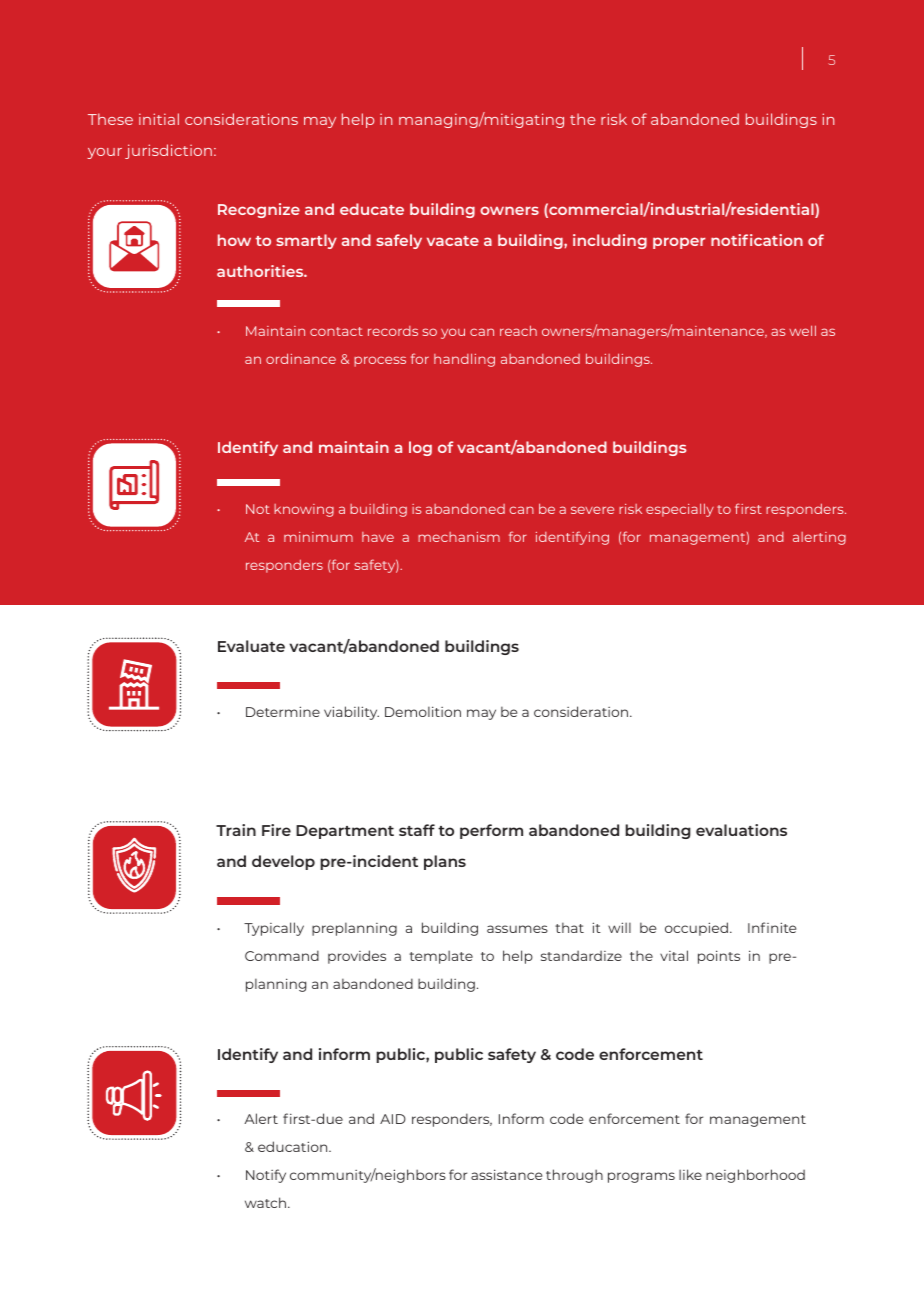 The image size is (924, 1308). What do you see at coordinates (506, 1174) in the screenshot?
I see `assistance` at bounding box center [506, 1174].
